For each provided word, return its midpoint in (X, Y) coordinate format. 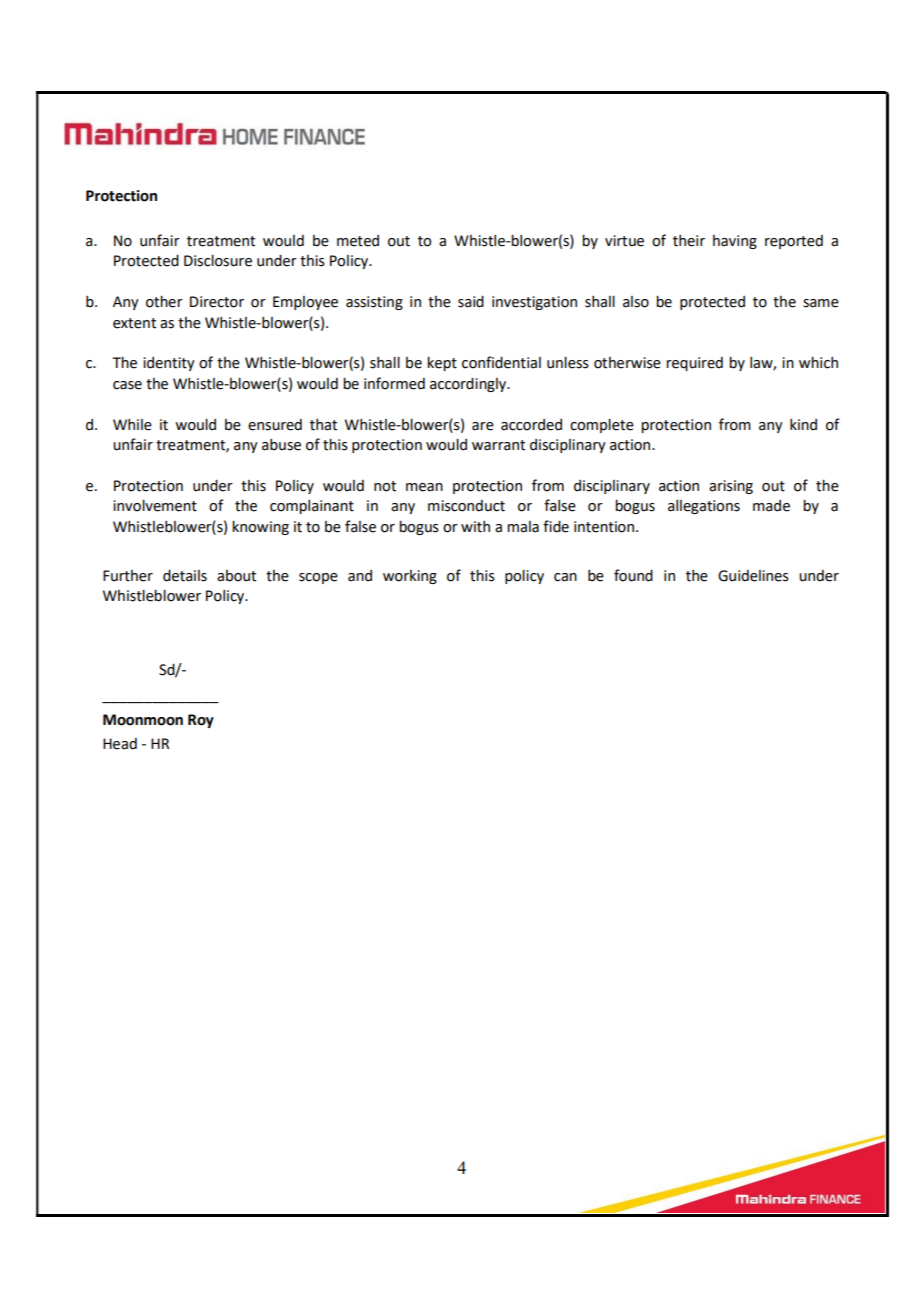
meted (358, 241)
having (735, 242)
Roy (201, 721)
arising (731, 487)
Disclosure (218, 260)
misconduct (466, 506)
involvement (155, 505)
